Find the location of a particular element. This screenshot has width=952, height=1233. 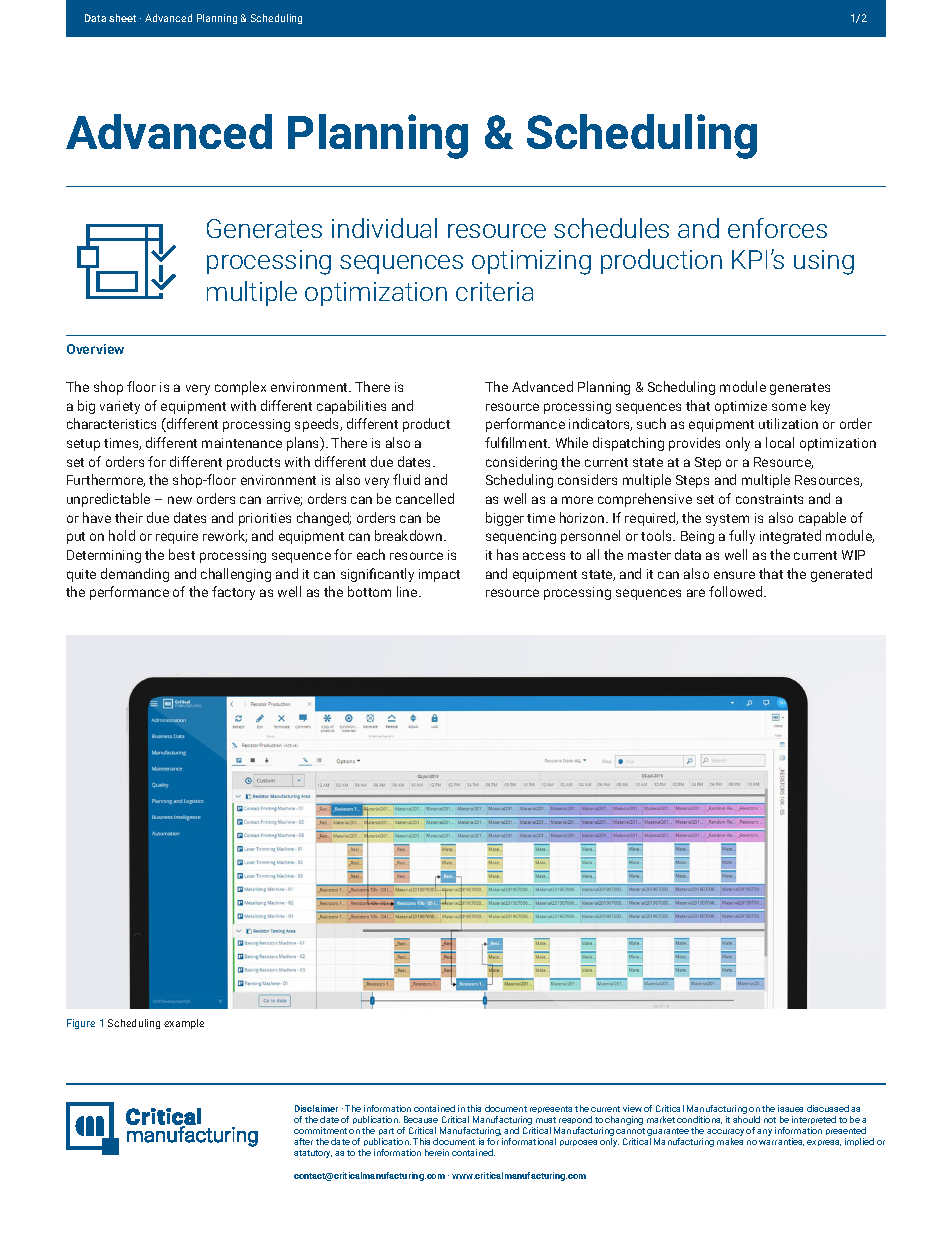

fulfillment is located at coordinates (517, 442).
